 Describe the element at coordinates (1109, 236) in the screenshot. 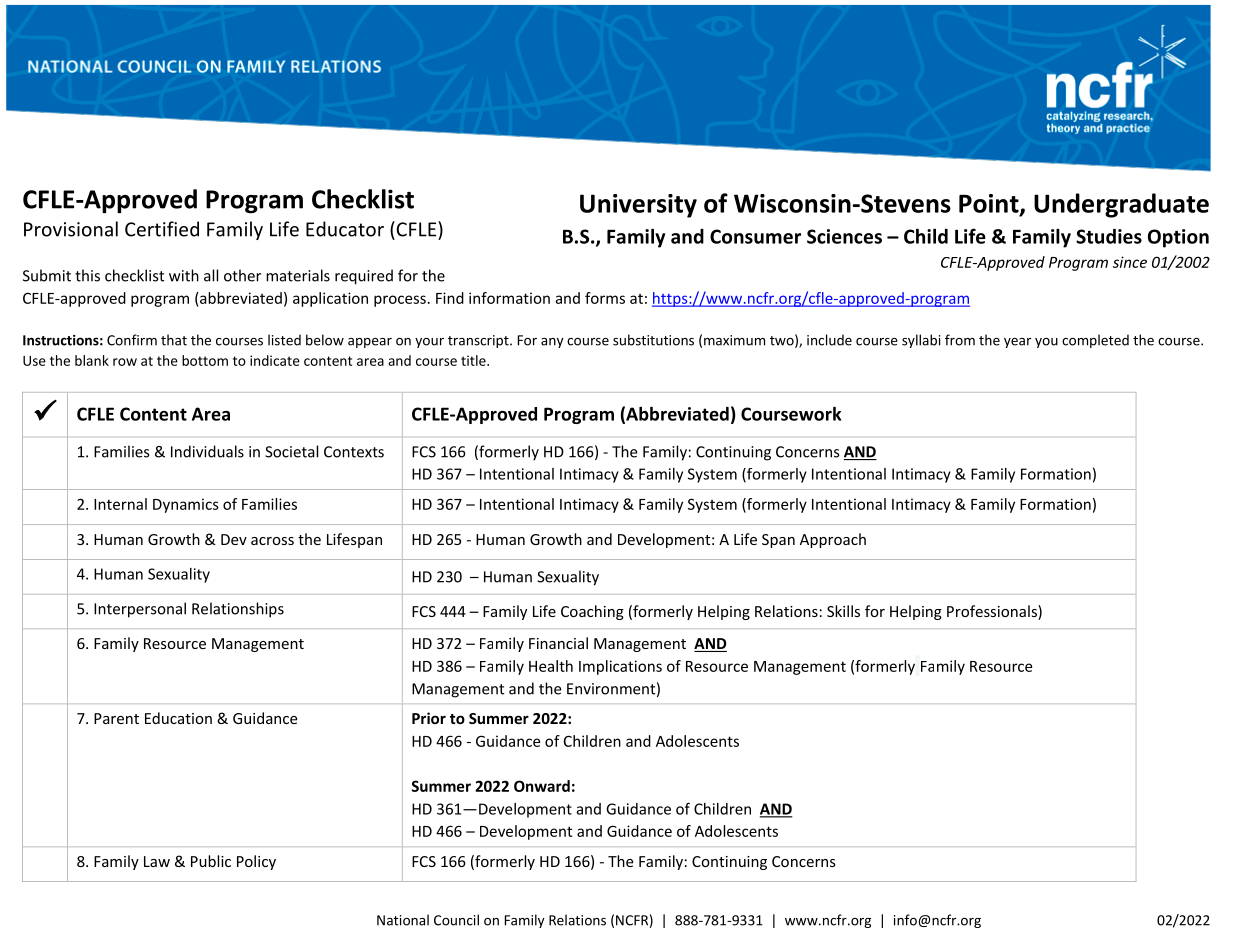

I see `Studies` at that location.
